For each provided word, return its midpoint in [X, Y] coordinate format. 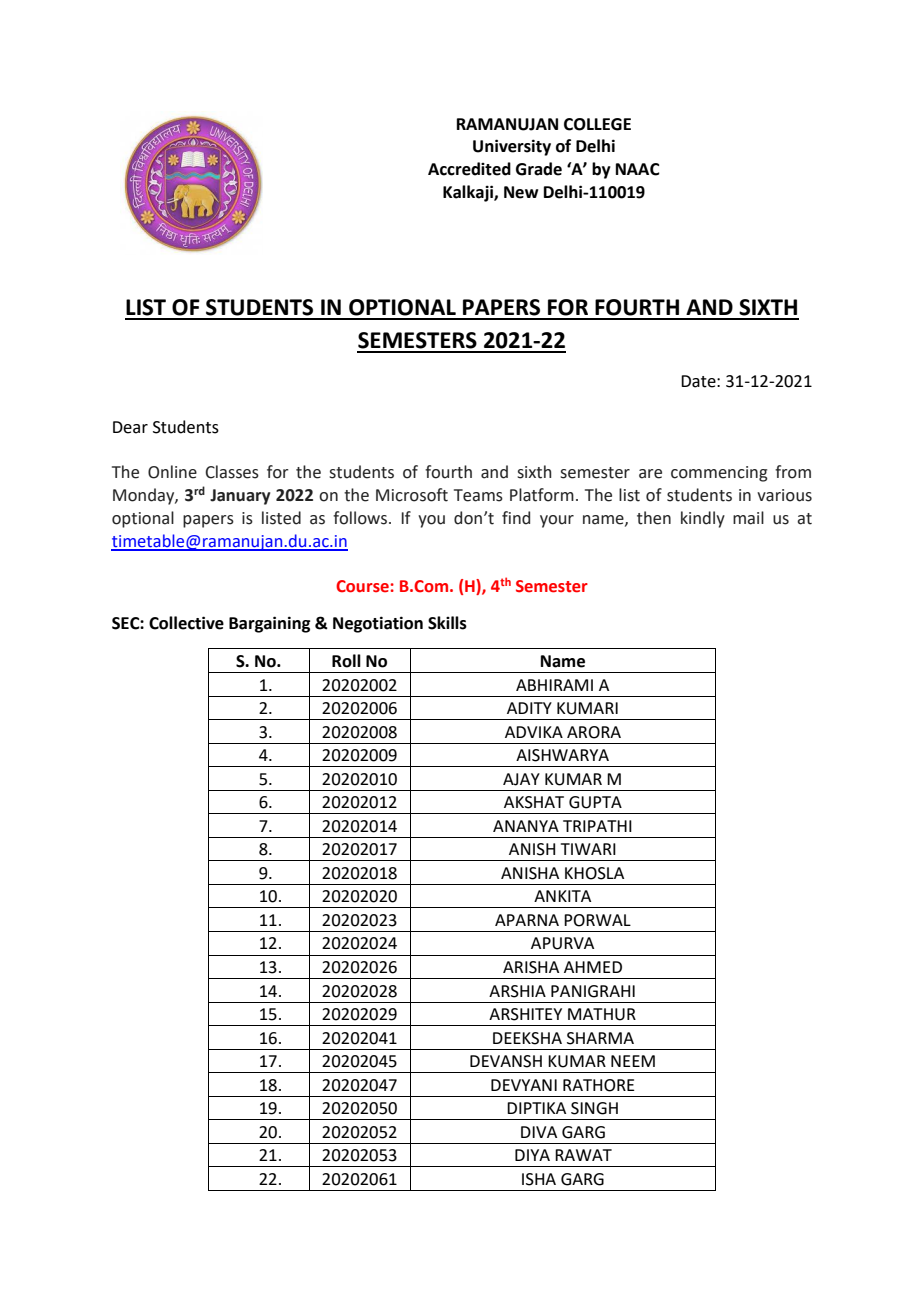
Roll [346, 661]
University [512, 147]
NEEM [633, 1061]
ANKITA [562, 896]
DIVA [539, 1132]
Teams [478, 495]
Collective [186, 623]
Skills [447, 623]
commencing [719, 474]
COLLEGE [597, 124]
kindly [703, 519]
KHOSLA [594, 873]
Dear [130, 427]
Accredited [469, 169]
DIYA [532, 1155]
